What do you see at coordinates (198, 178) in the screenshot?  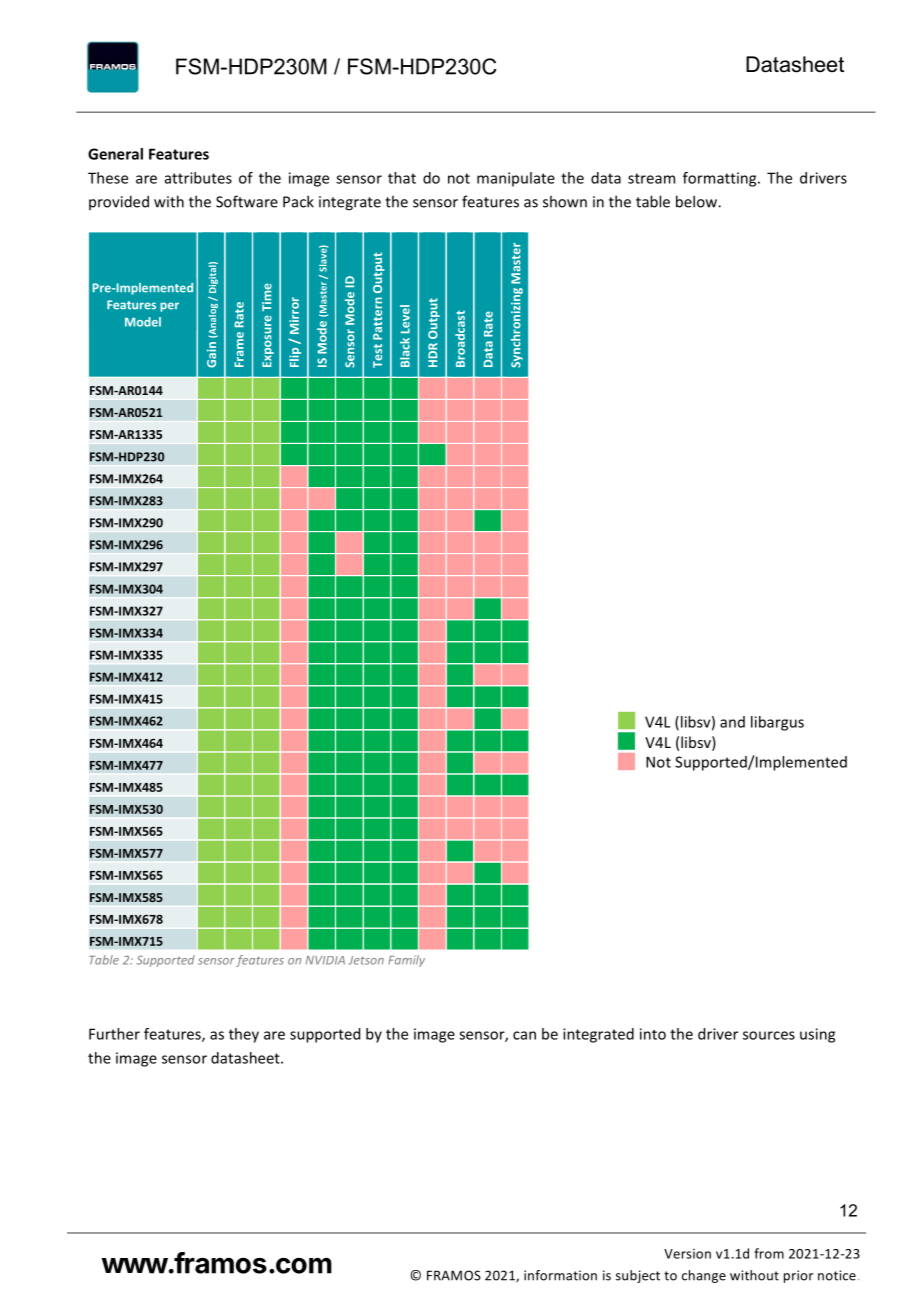 I see `attributes` at bounding box center [198, 178].
